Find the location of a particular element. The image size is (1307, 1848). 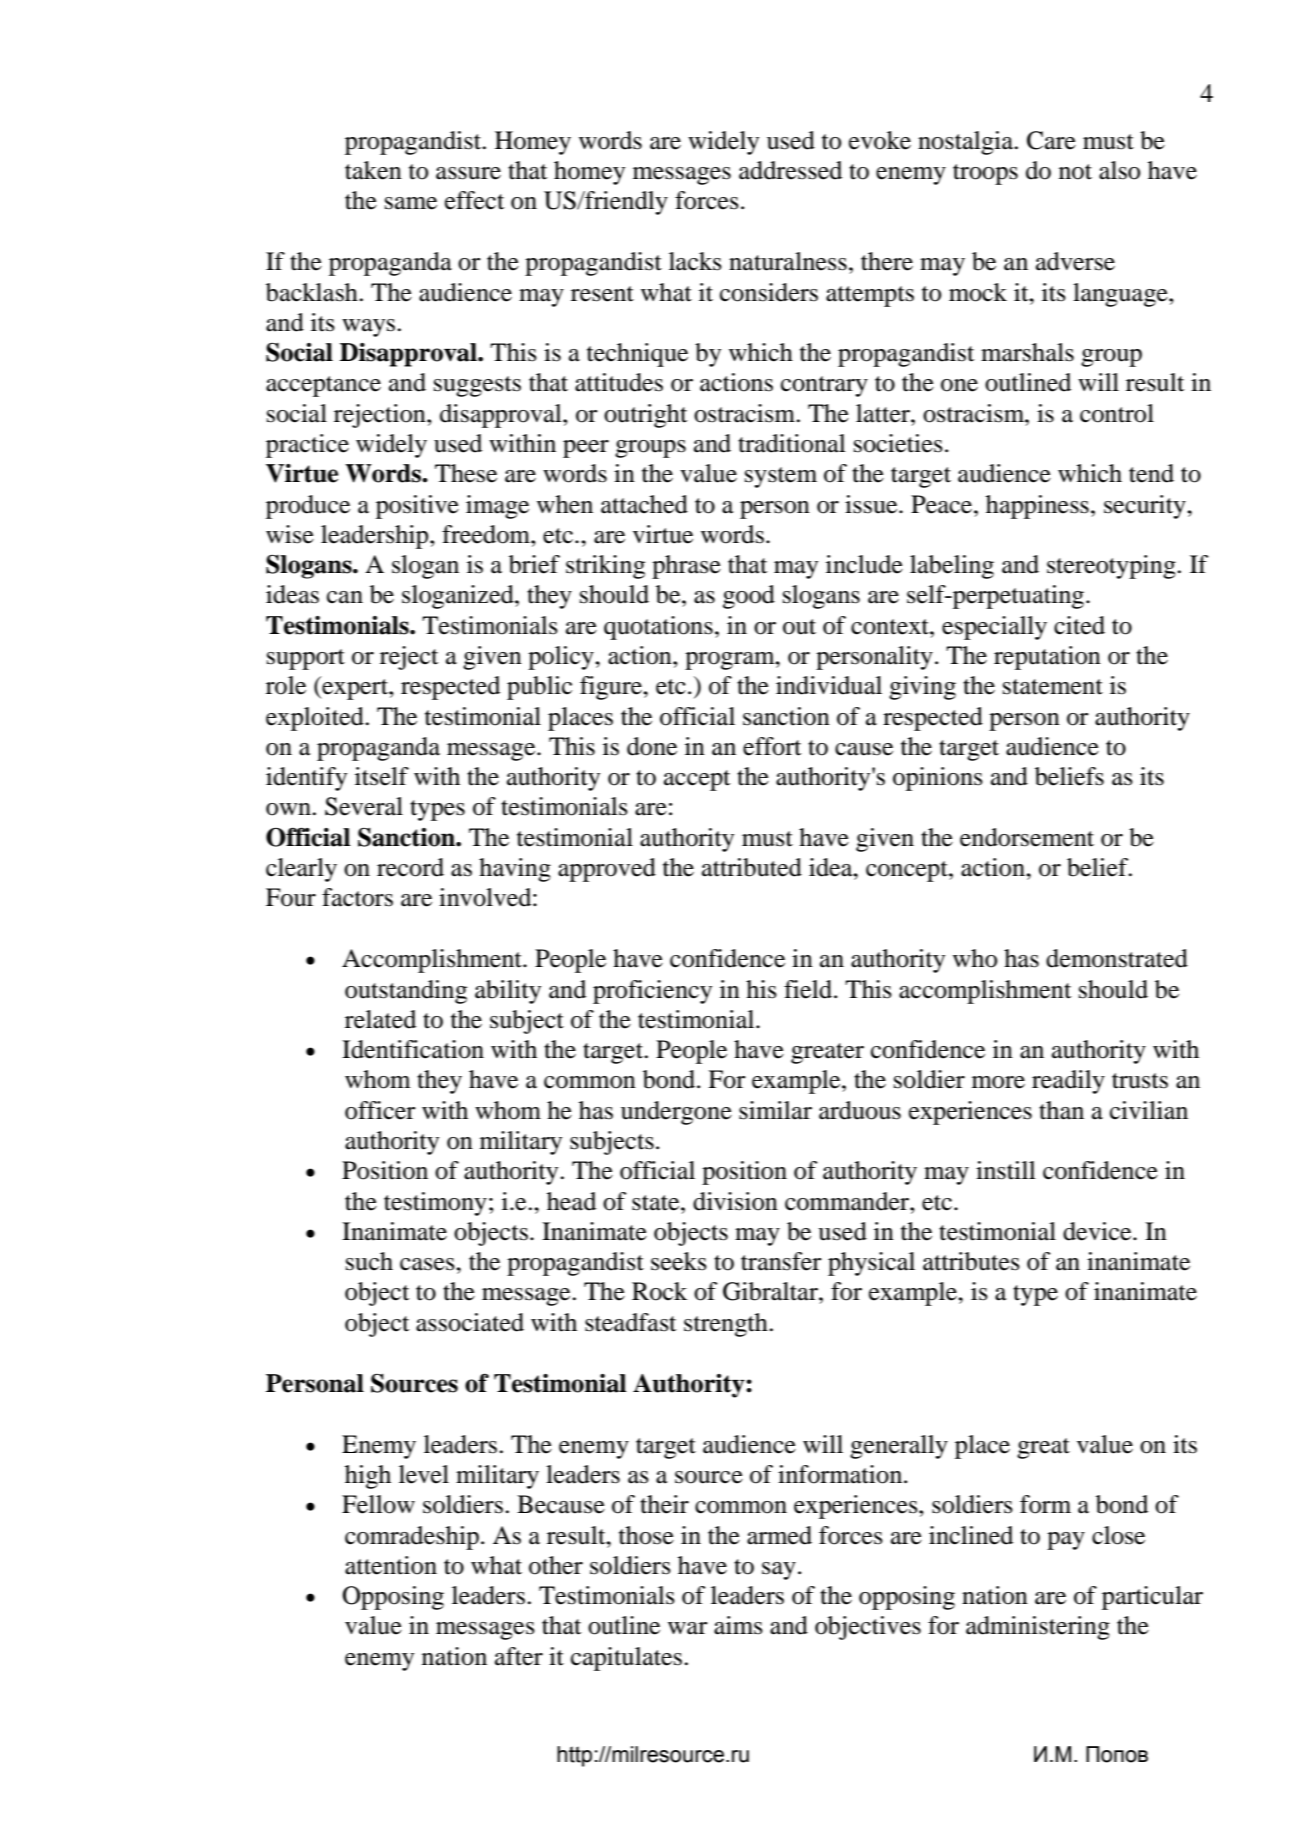

positive is located at coordinates (417, 507).
